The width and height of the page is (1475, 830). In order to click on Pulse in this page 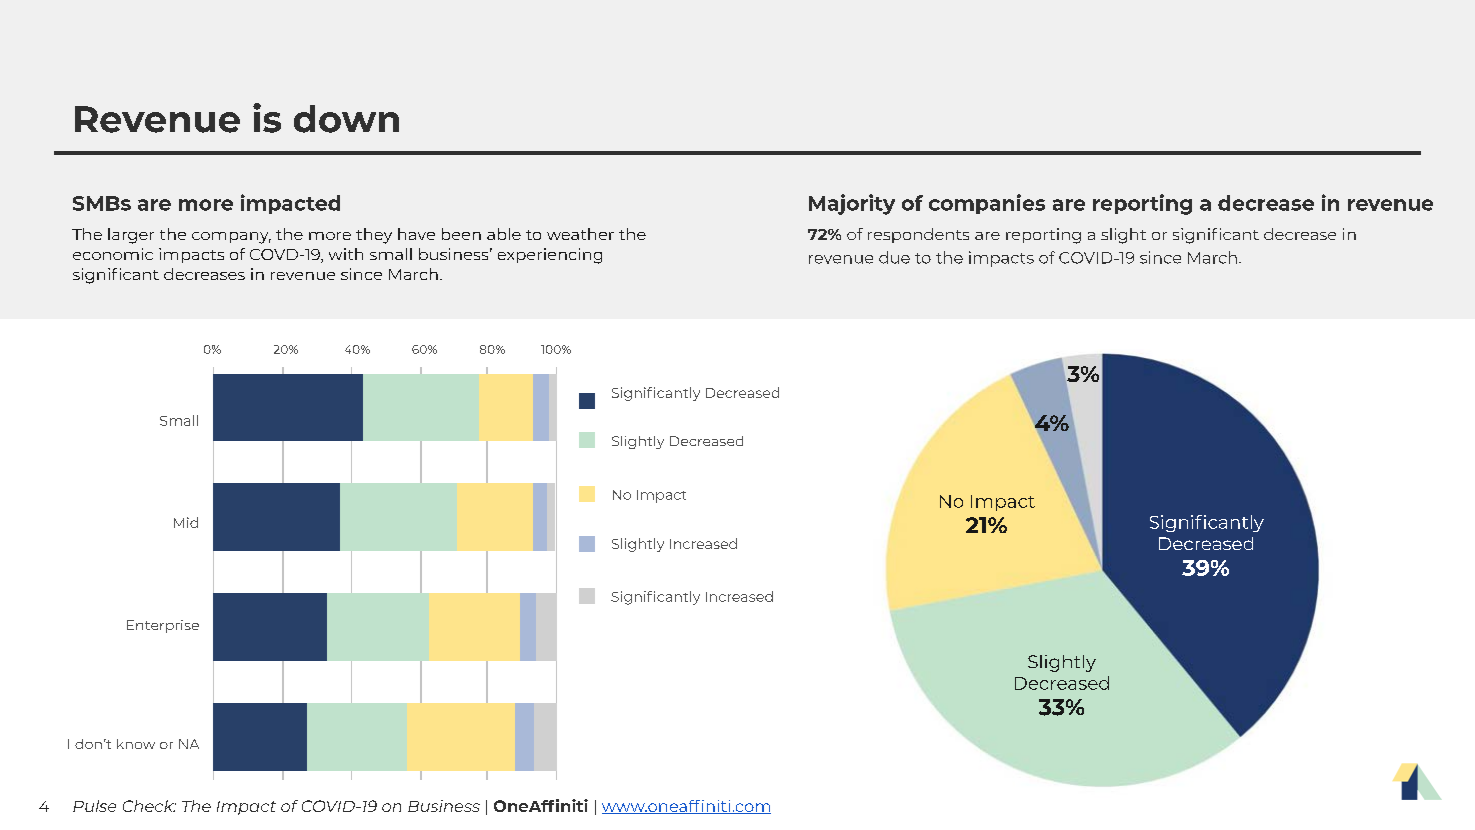, I will do `click(94, 806)`.
